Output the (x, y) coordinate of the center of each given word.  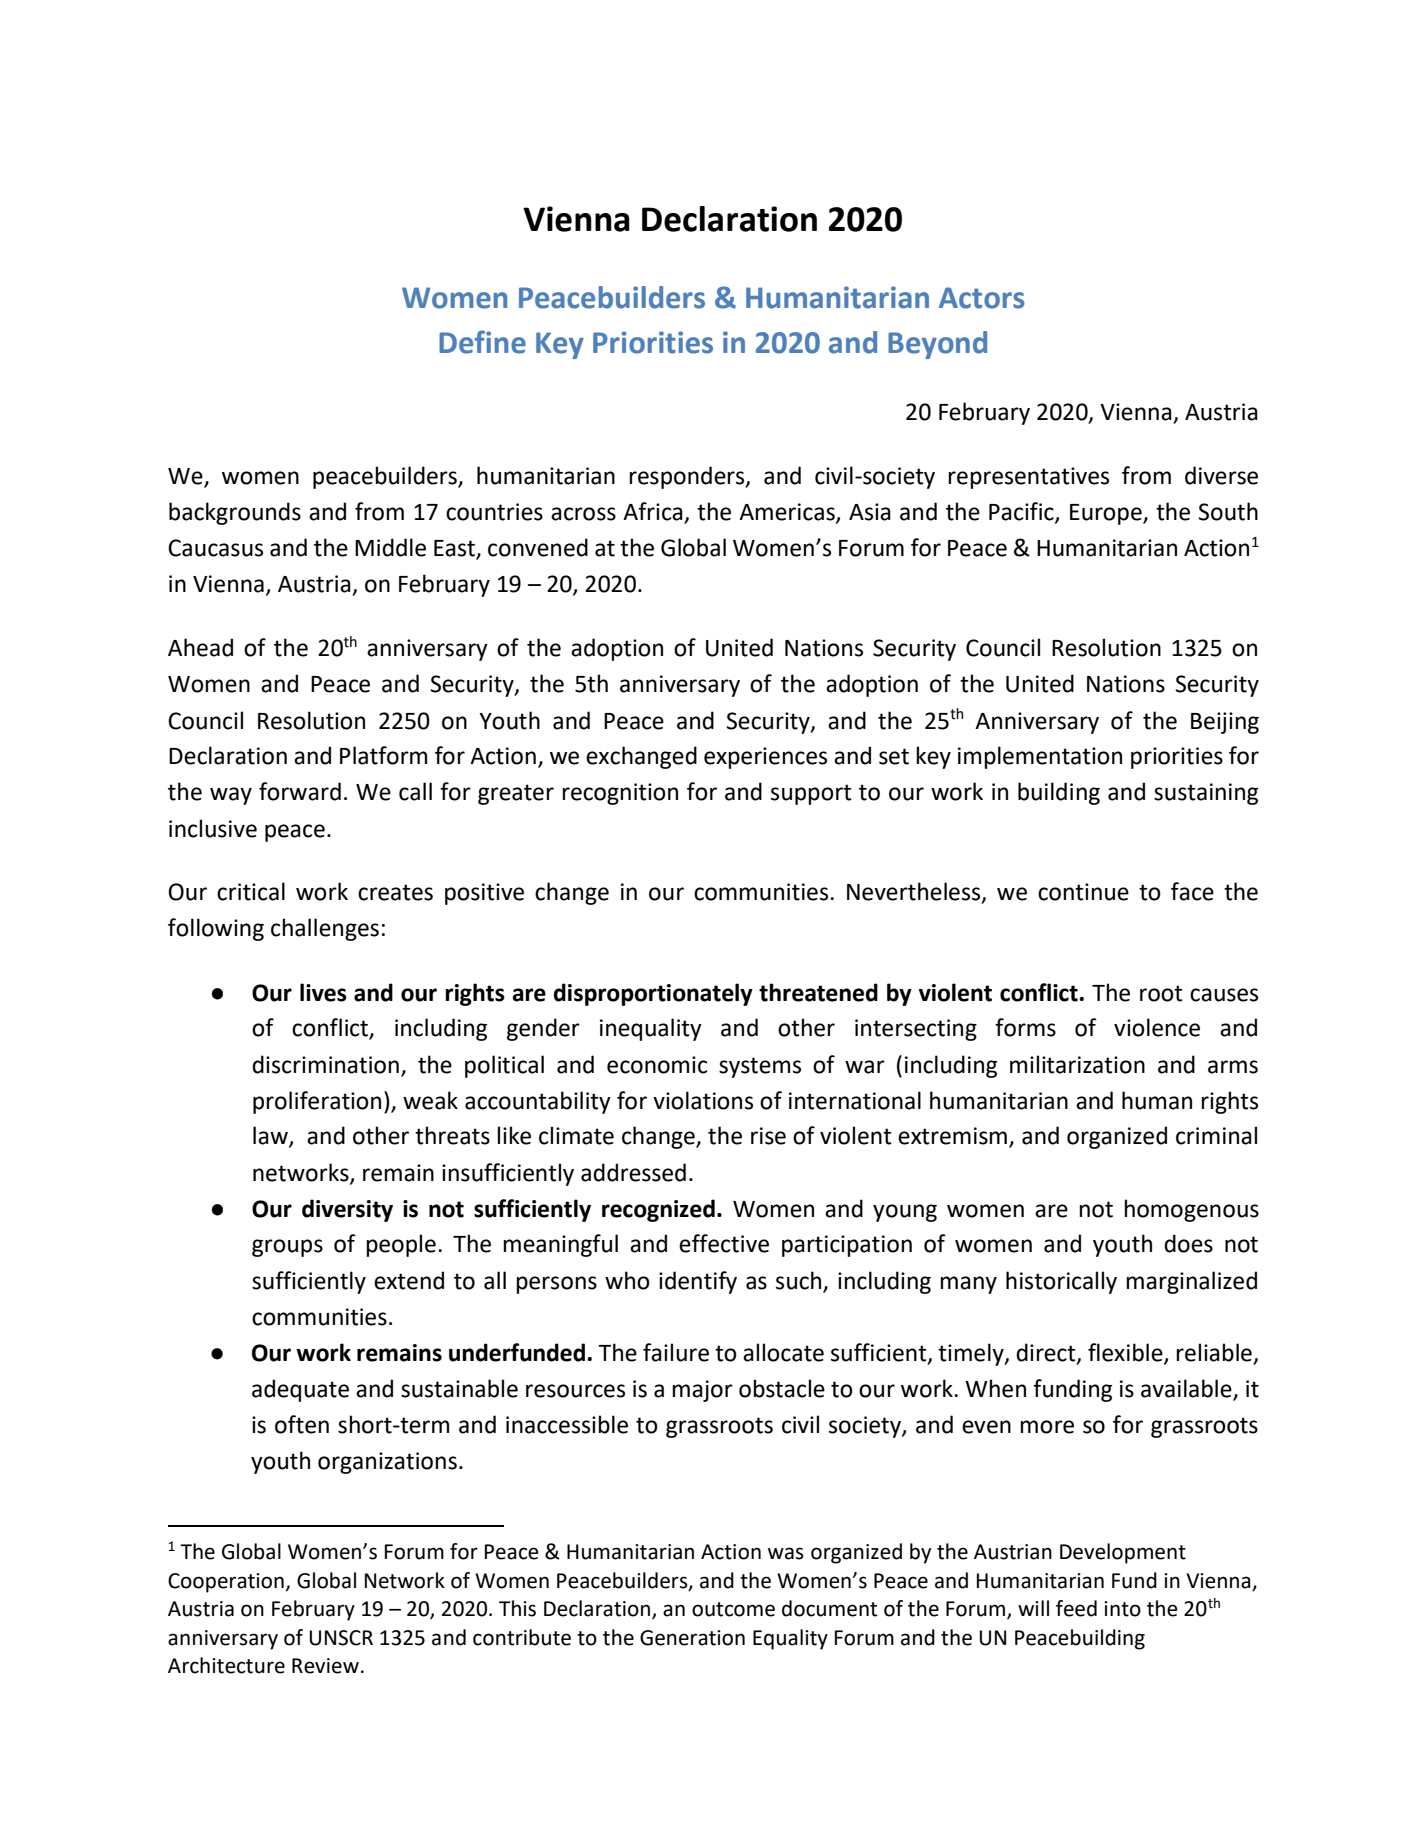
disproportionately (653, 994)
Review (325, 1666)
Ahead (200, 647)
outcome (733, 1609)
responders (688, 477)
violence (1157, 1027)
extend (409, 1280)
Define (482, 342)
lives (323, 992)
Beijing (1225, 723)
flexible (1126, 1353)
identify (698, 1282)
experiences (765, 758)
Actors (982, 298)
